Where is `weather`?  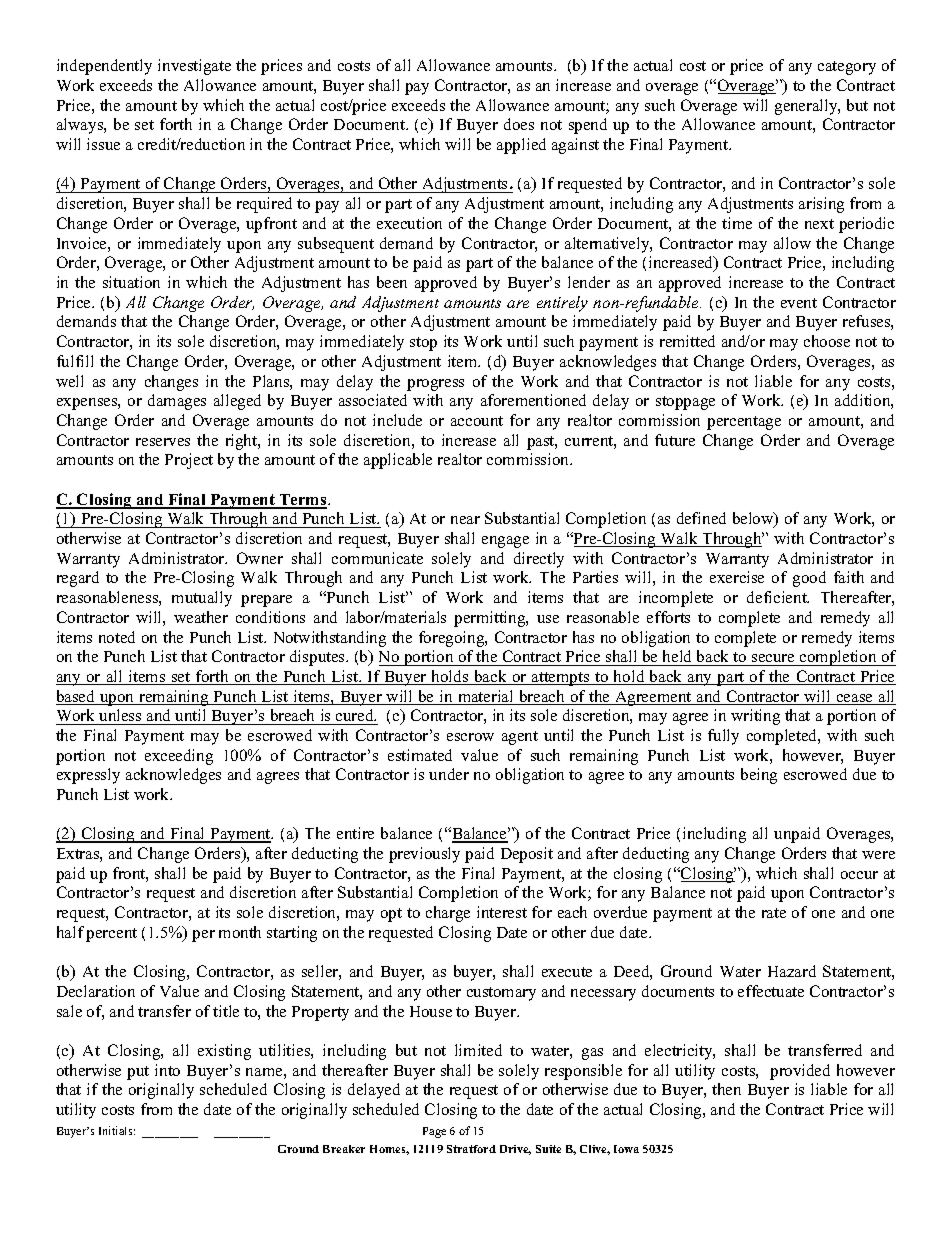
weather is located at coordinates (201, 617).
